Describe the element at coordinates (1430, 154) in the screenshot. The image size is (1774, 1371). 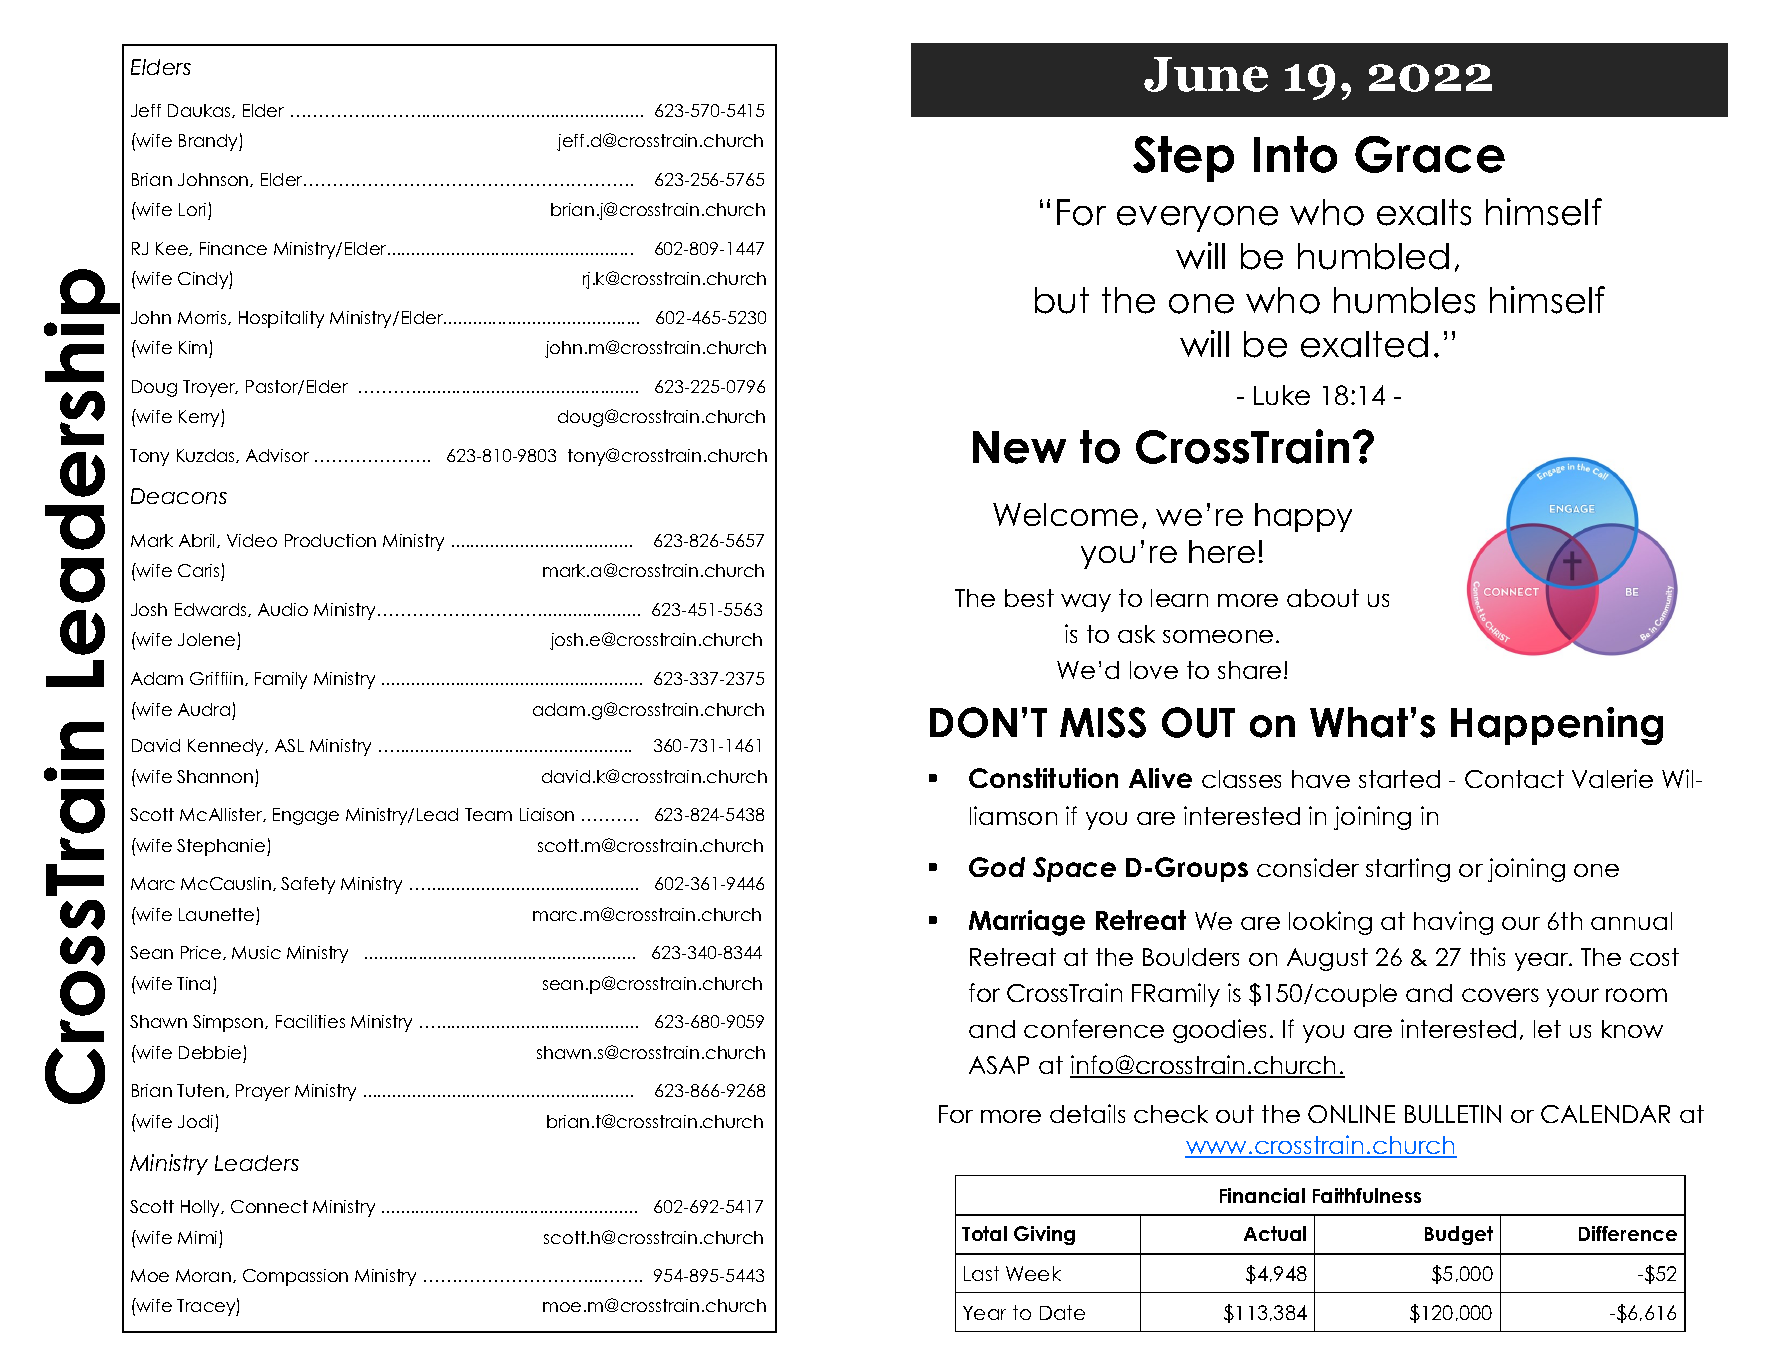
I see `Grace` at that location.
